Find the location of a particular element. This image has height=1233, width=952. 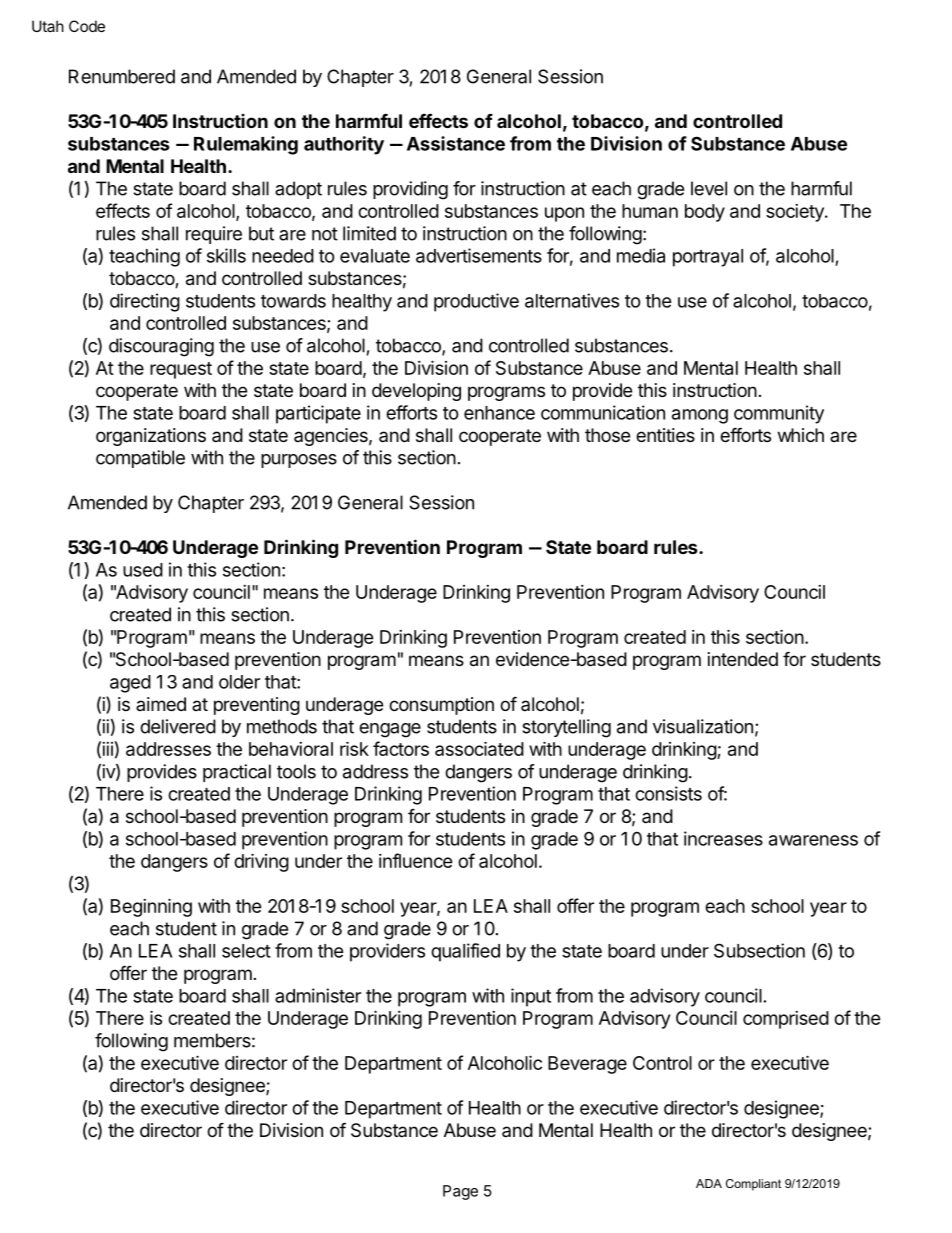

administer is located at coordinates (318, 995).
